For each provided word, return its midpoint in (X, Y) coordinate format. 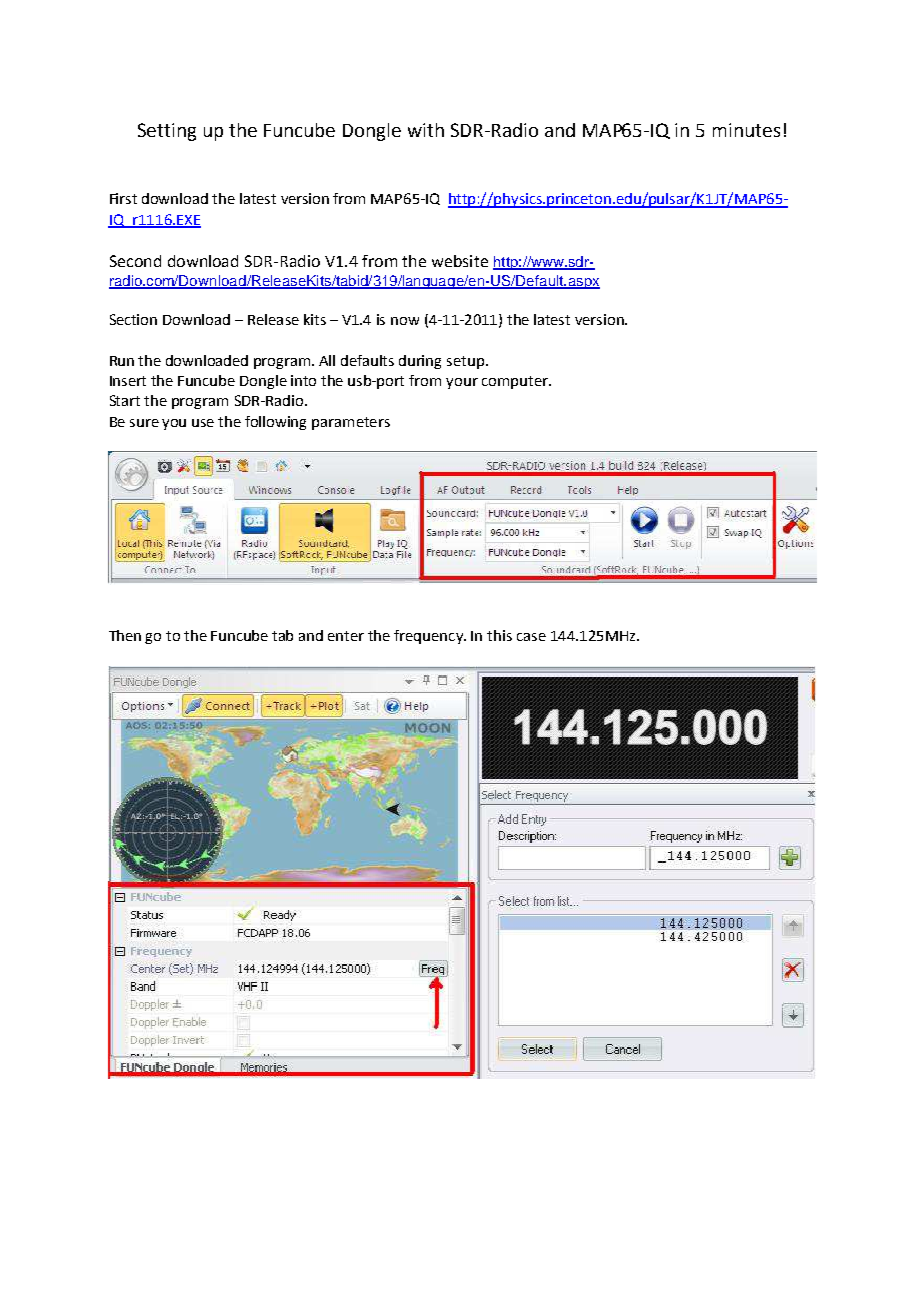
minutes (746, 130)
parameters (351, 423)
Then (125, 635)
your (462, 383)
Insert (128, 381)
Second (135, 261)
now (405, 321)
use (203, 423)
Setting (167, 132)
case (531, 637)
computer (516, 382)
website (460, 261)
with (426, 130)
